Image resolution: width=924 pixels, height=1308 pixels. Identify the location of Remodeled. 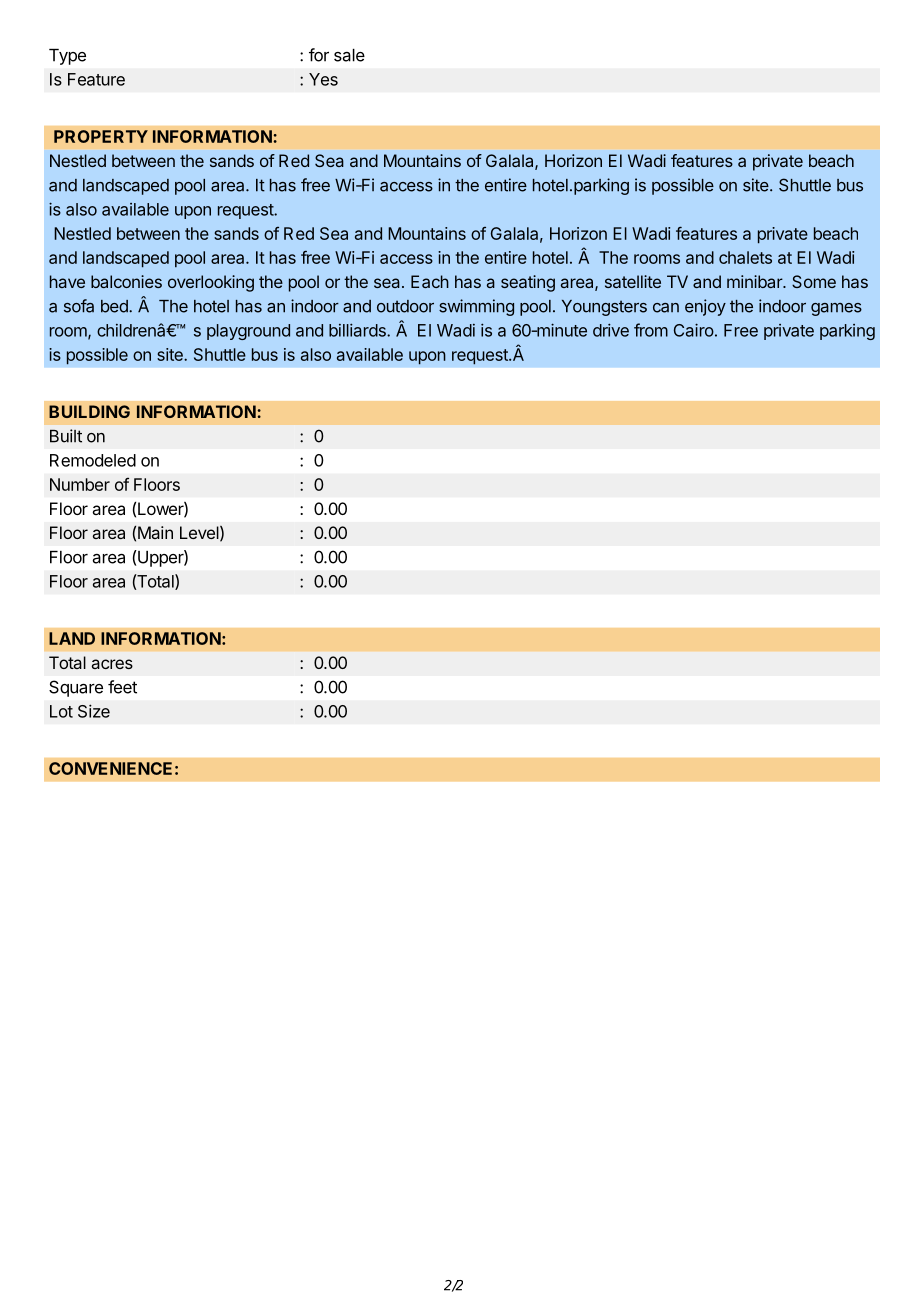
(93, 460).
